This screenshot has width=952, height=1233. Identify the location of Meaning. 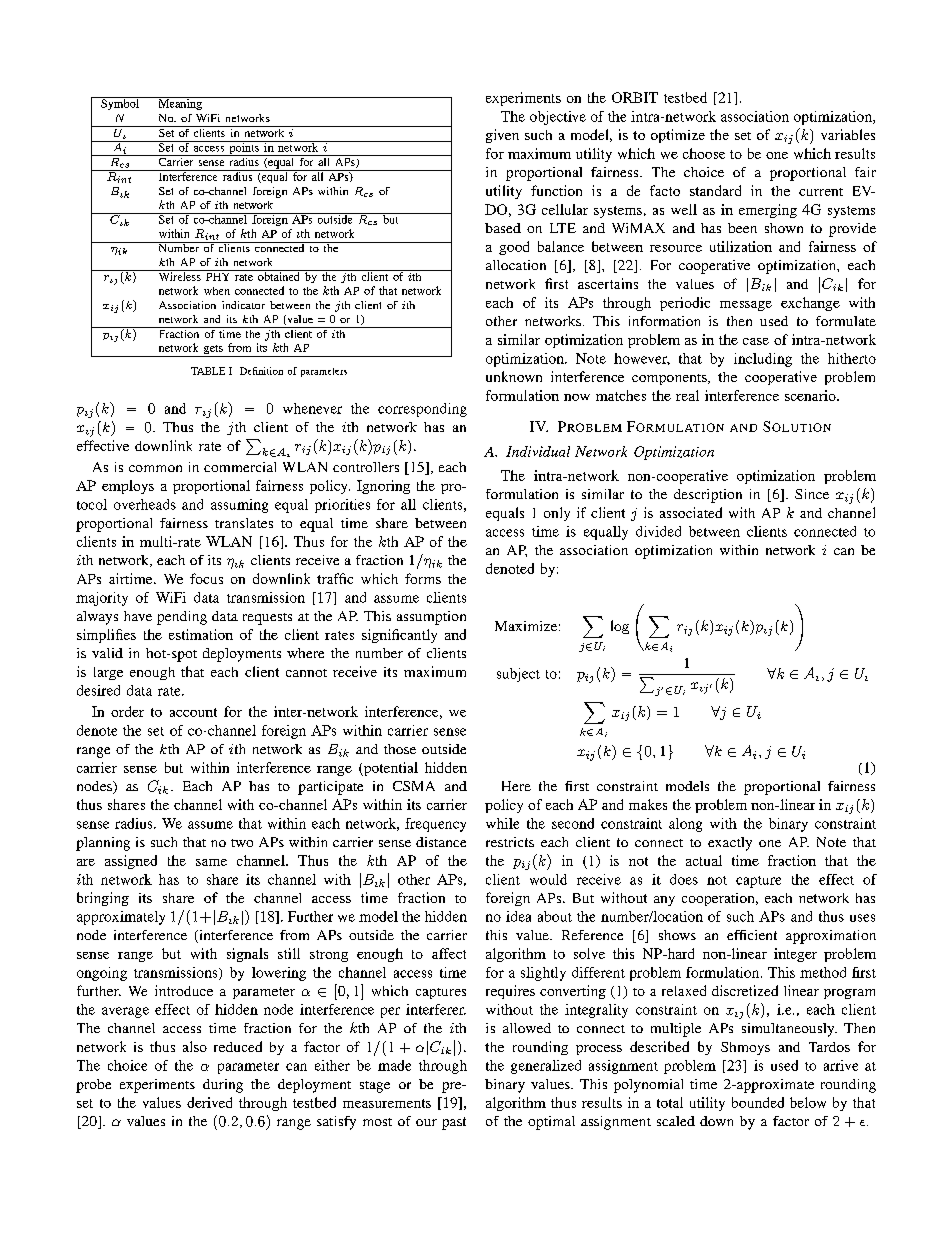
(180, 103).
